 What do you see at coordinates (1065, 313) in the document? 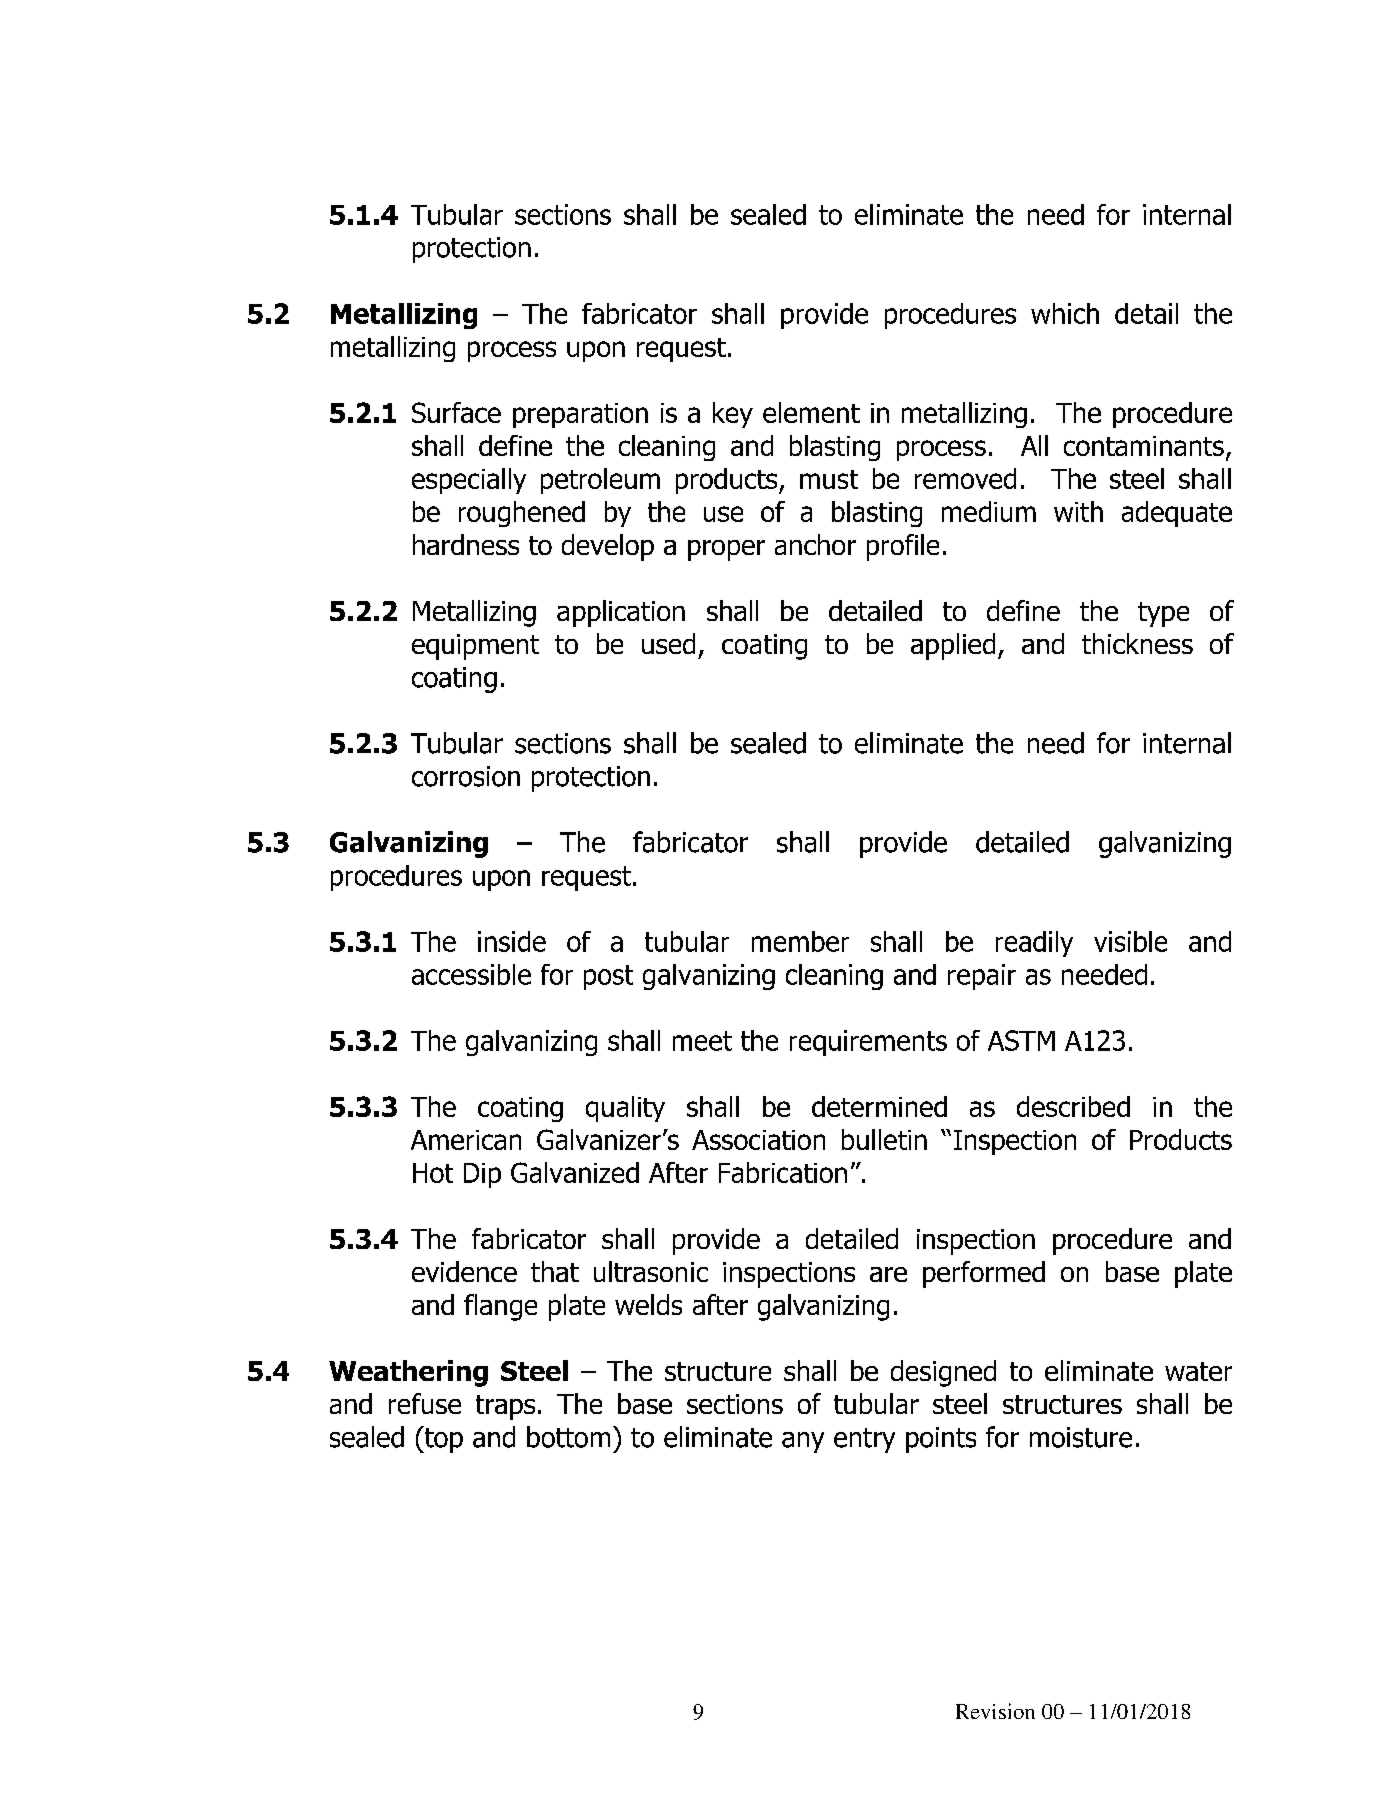
I see `which` at bounding box center [1065, 313].
